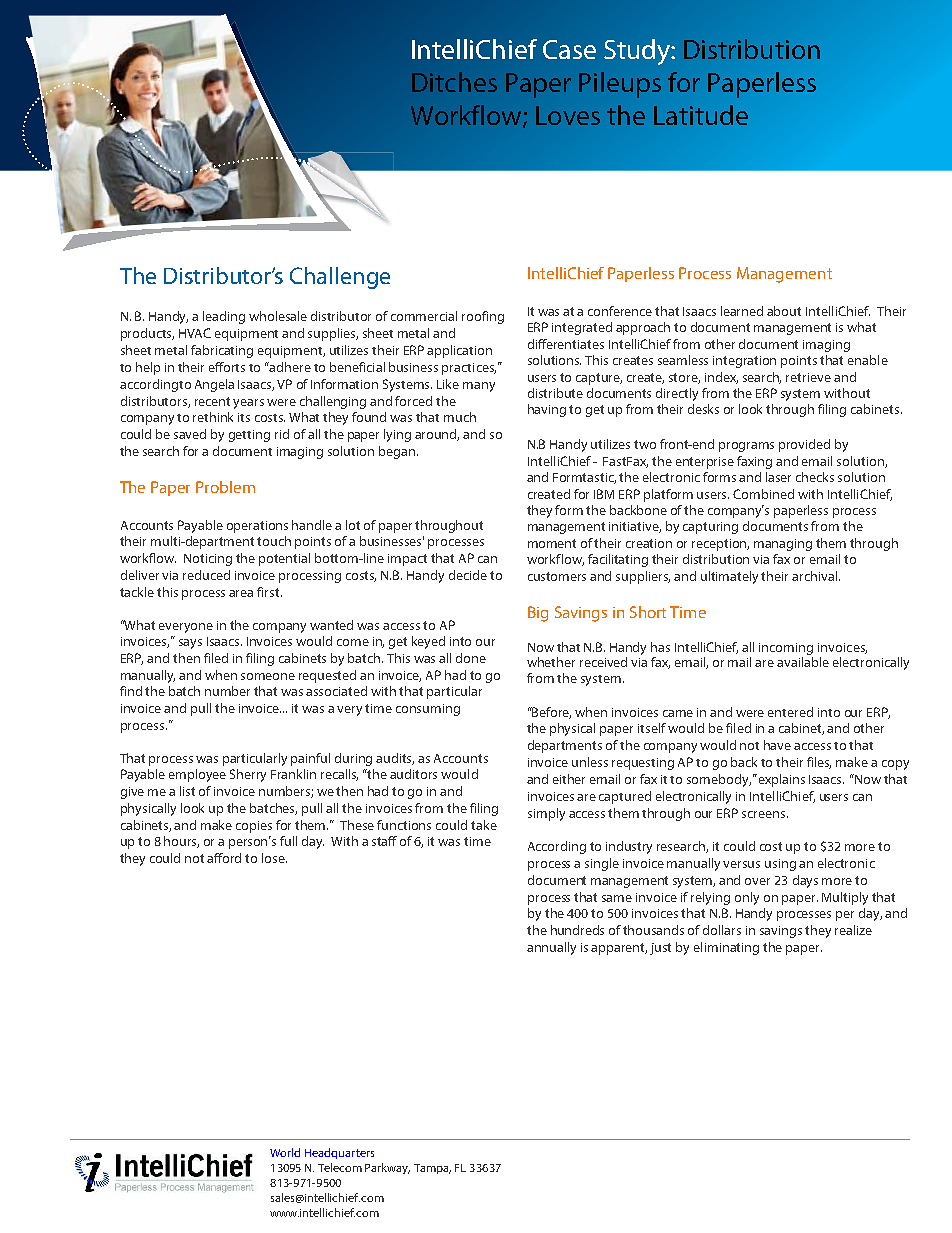 This document has width=952, height=1233. I want to click on eliminating, so click(726, 948).
